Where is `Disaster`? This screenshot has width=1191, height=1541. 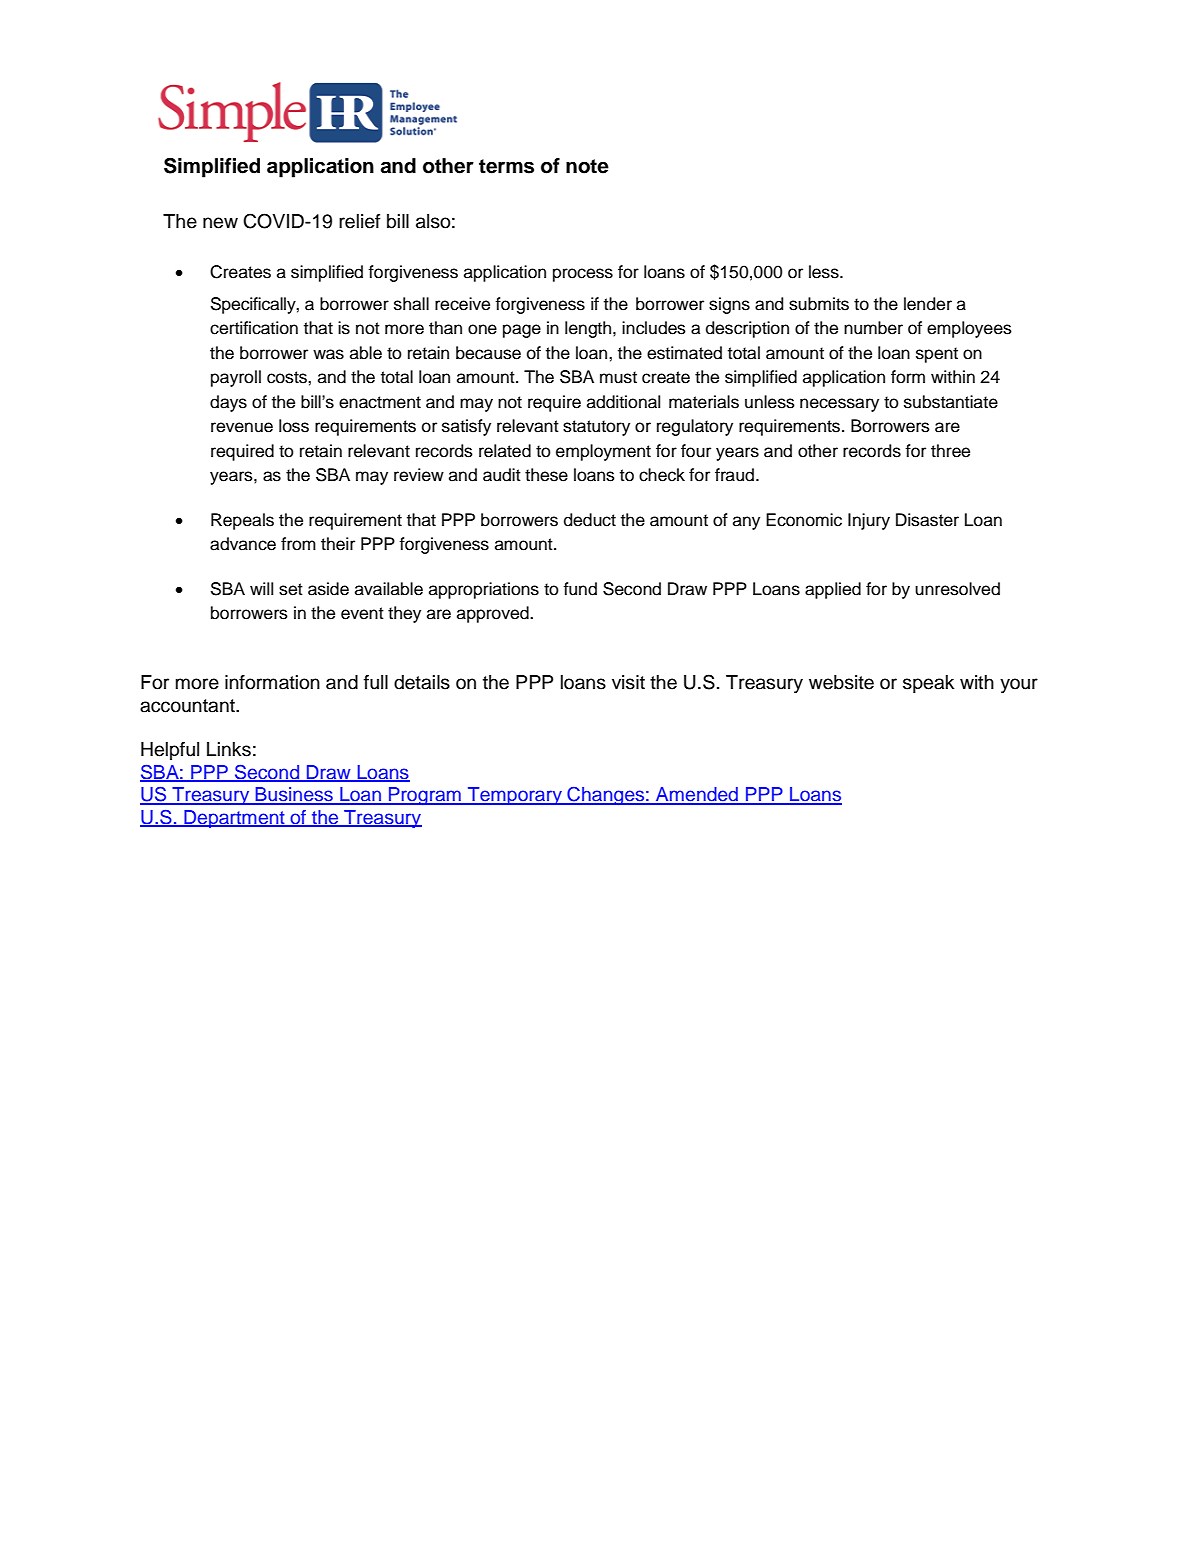
Disaster is located at coordinates (927, 520).
